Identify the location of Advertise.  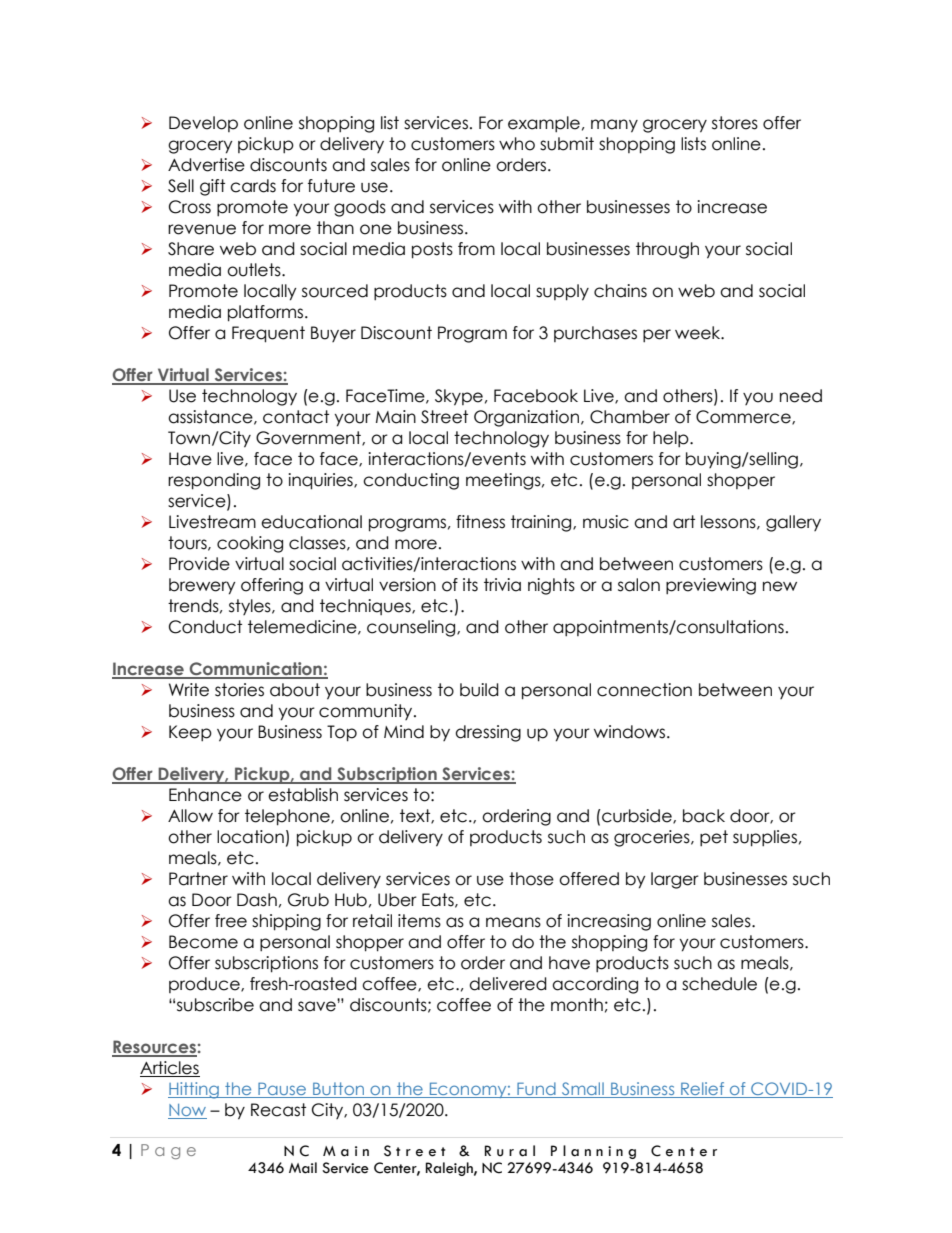
(206, 165).
